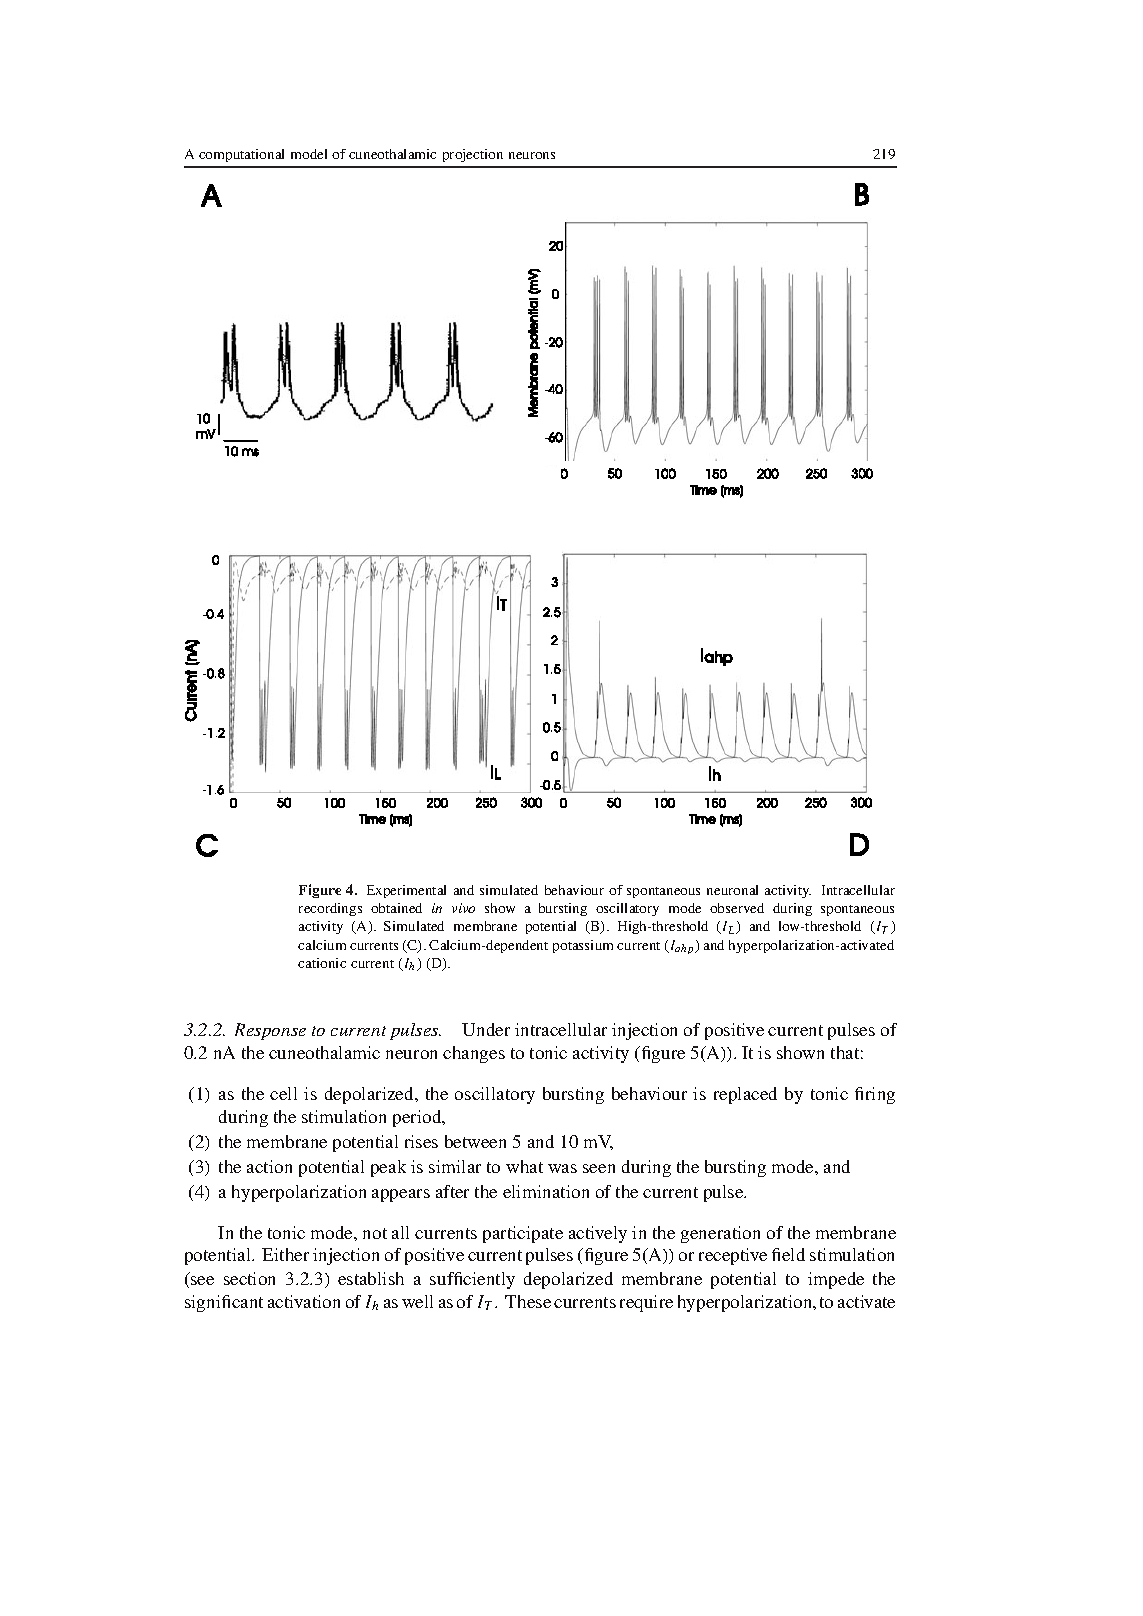  I want to click on replaced, so click(745, 1095).
